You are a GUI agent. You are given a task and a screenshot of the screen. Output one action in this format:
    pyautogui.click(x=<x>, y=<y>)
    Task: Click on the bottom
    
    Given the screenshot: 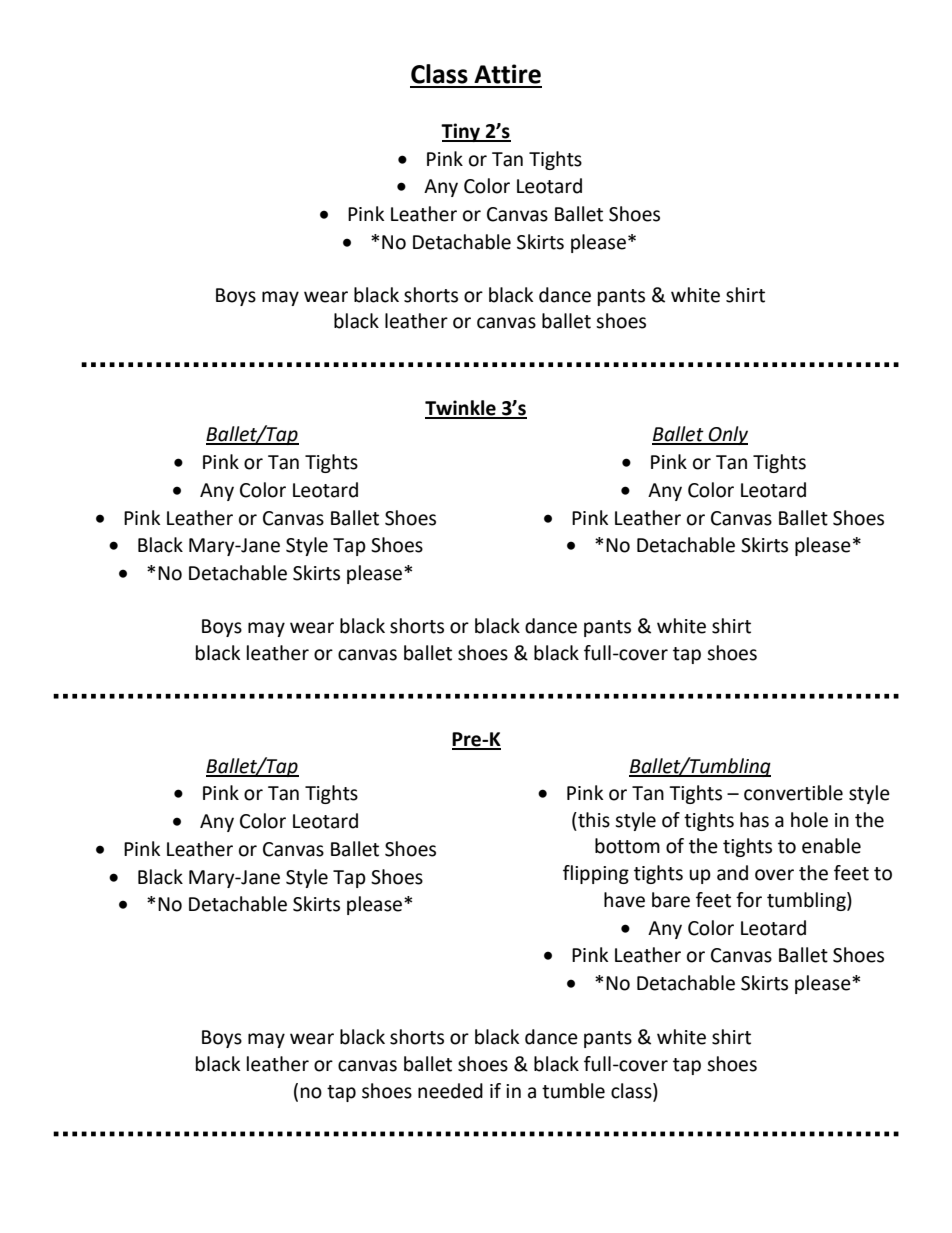 What is the action you would take?
    pyautogui.click(x=627, y=846)
